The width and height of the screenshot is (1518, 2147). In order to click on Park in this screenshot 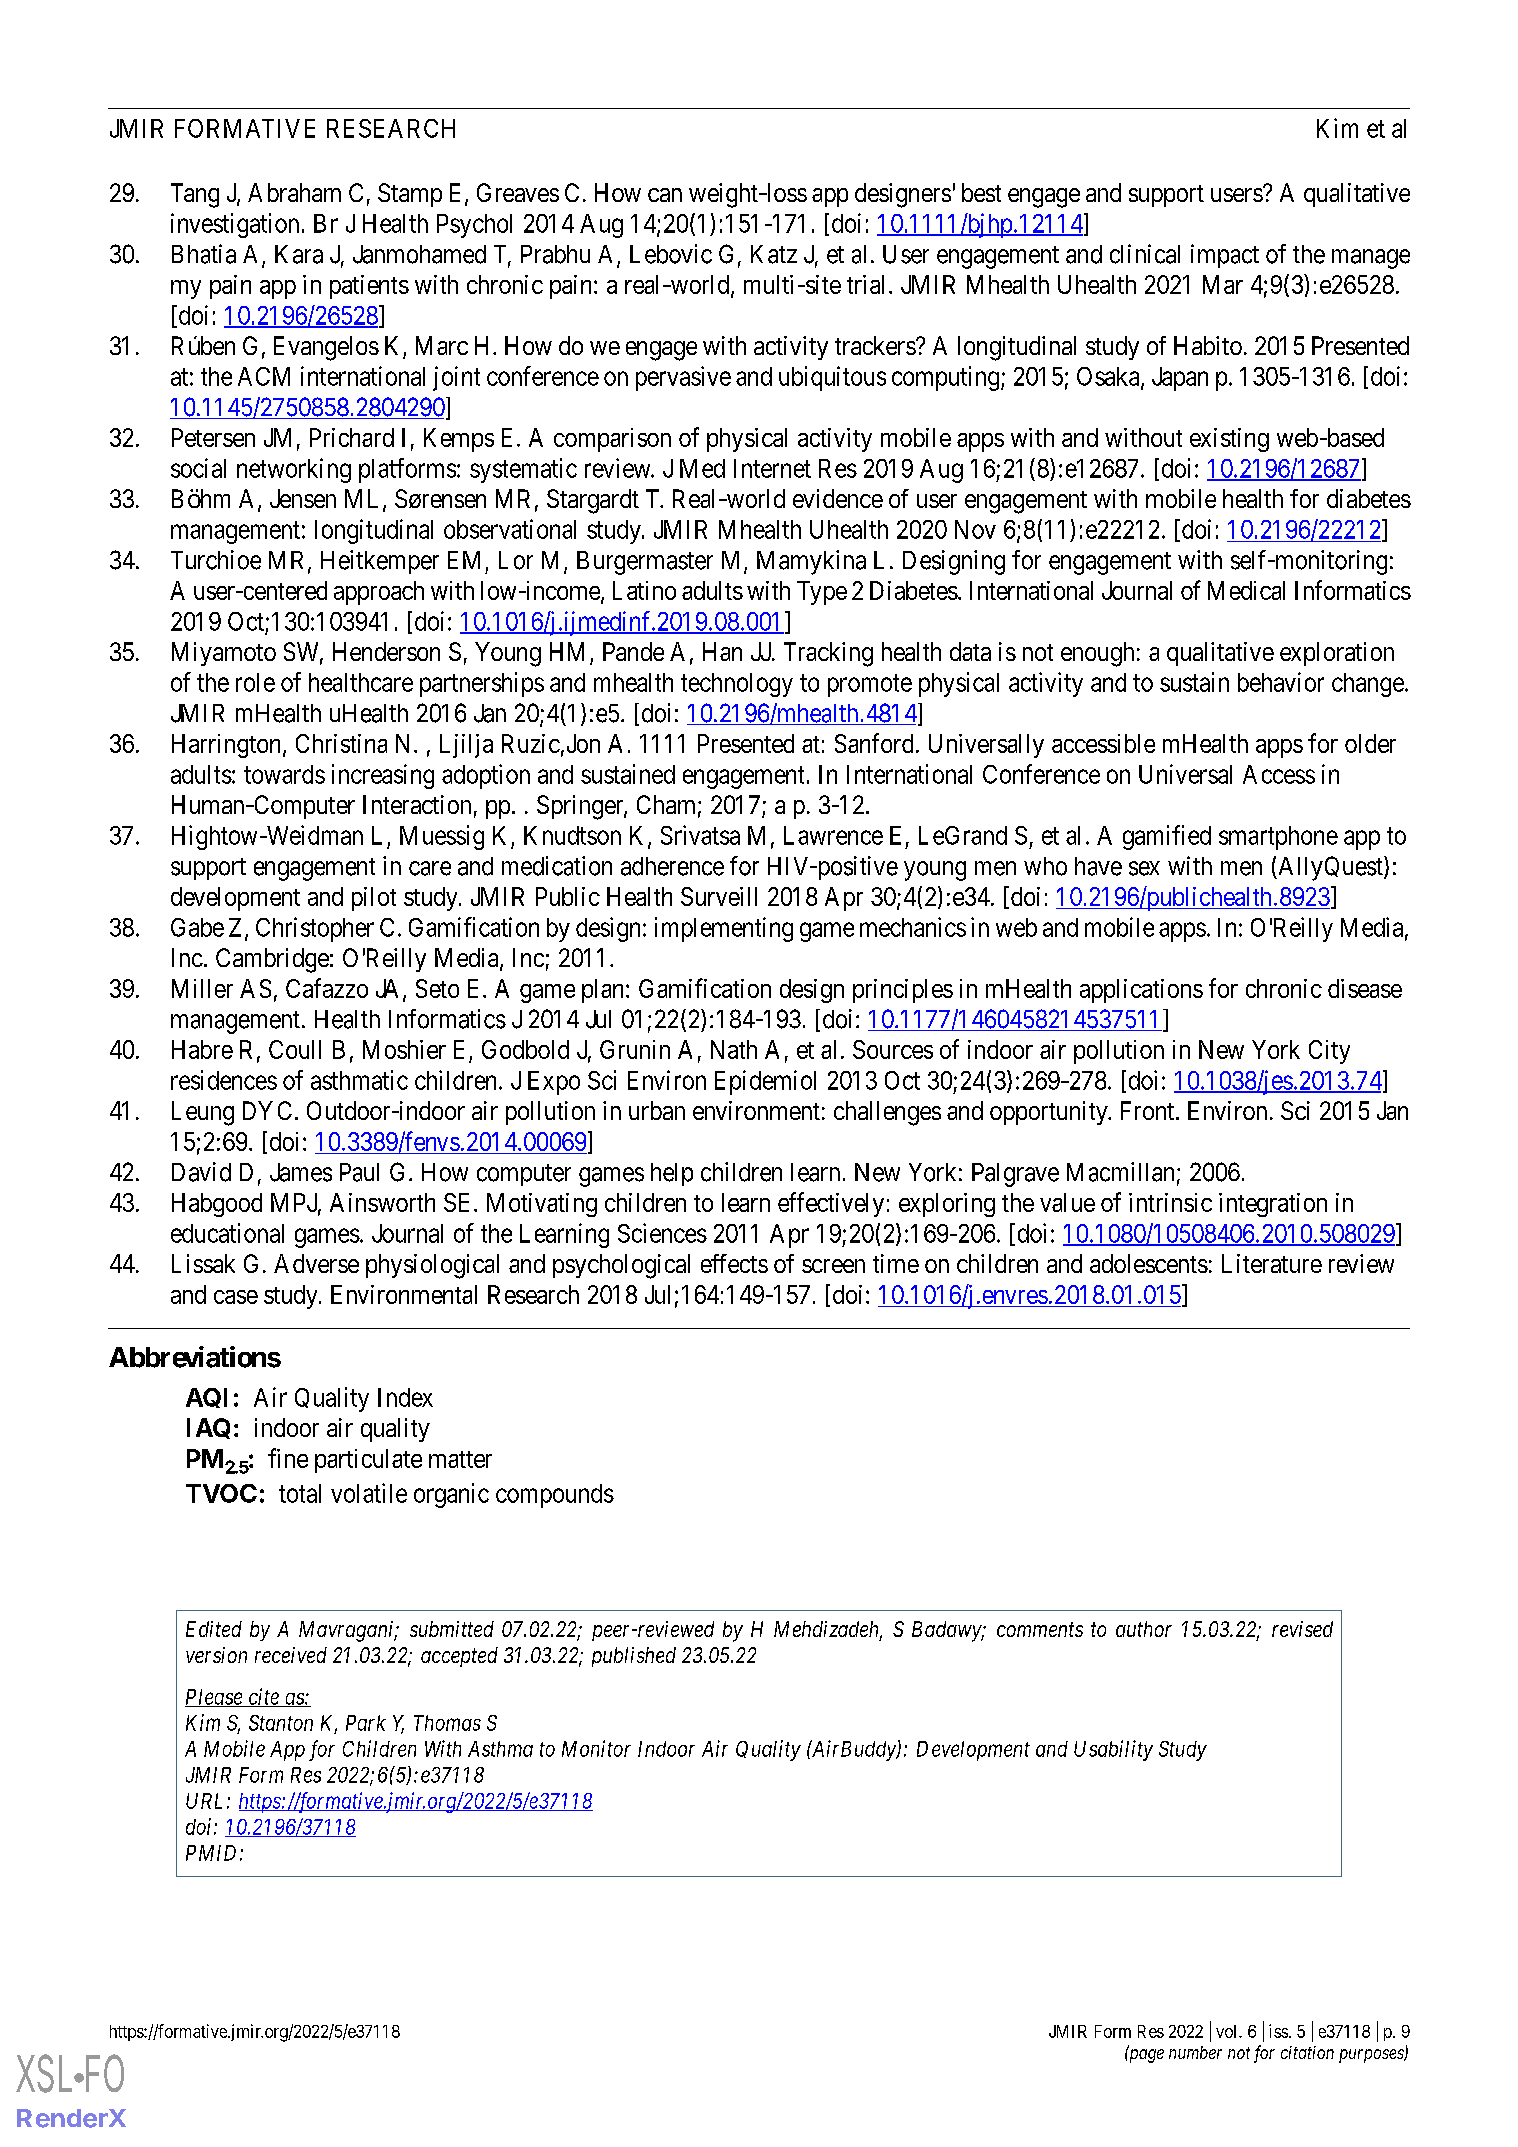, I will do `click(366, 1723)`.
